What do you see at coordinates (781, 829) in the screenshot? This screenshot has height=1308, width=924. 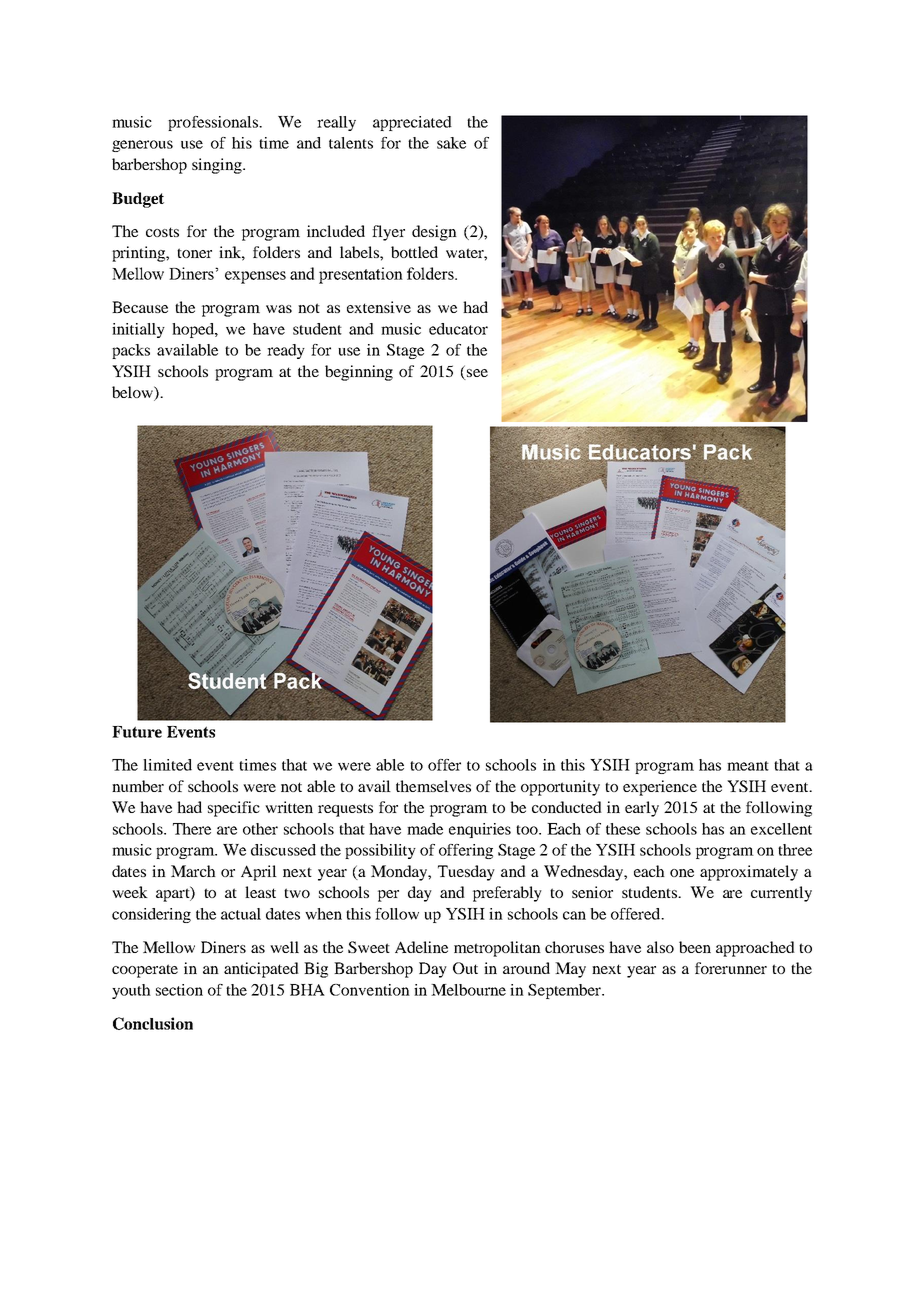 I see `excellent` at bounding box center [781, 829].
